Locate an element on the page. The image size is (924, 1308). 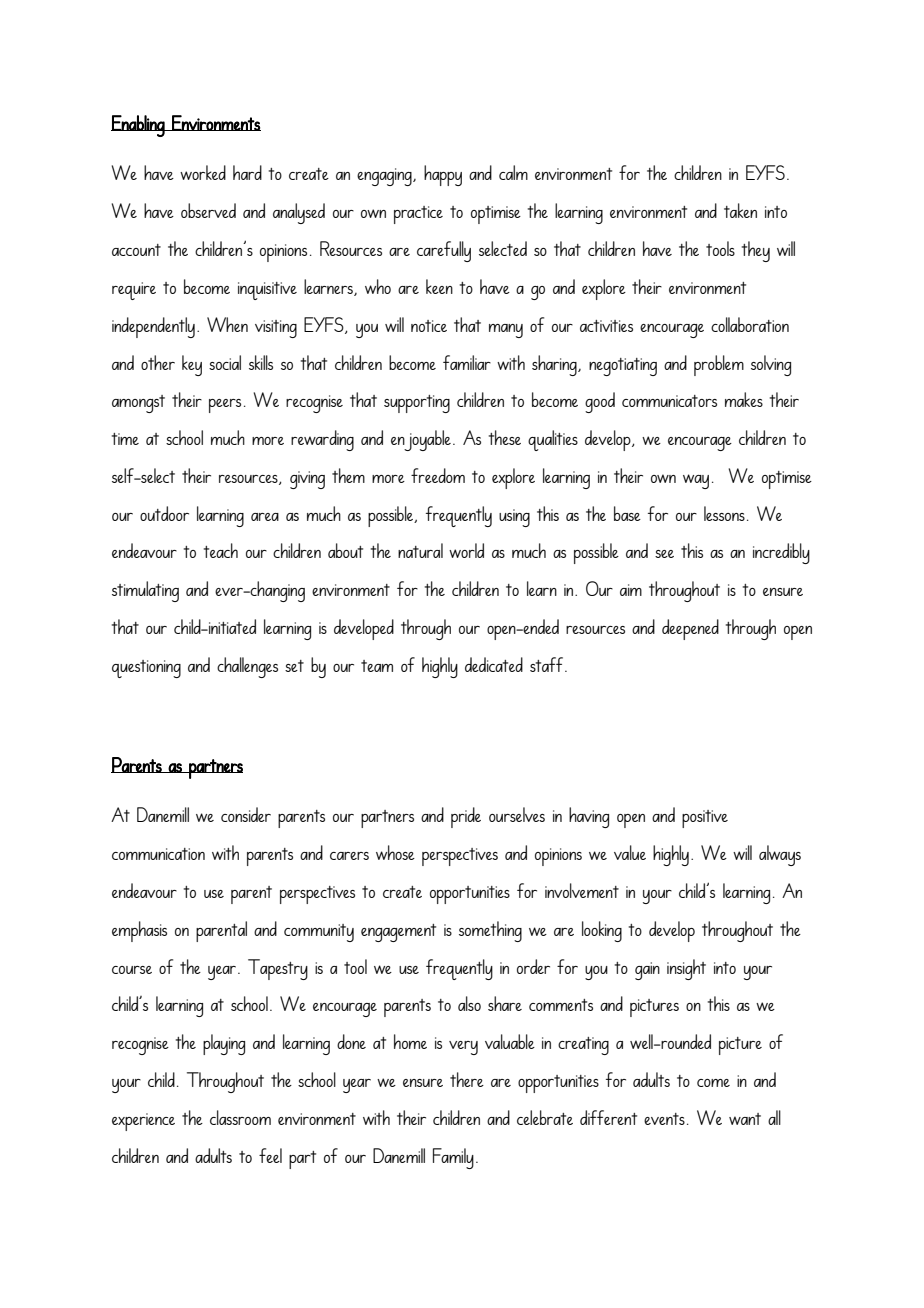
outdoor is located at coordinates (164, 513).
